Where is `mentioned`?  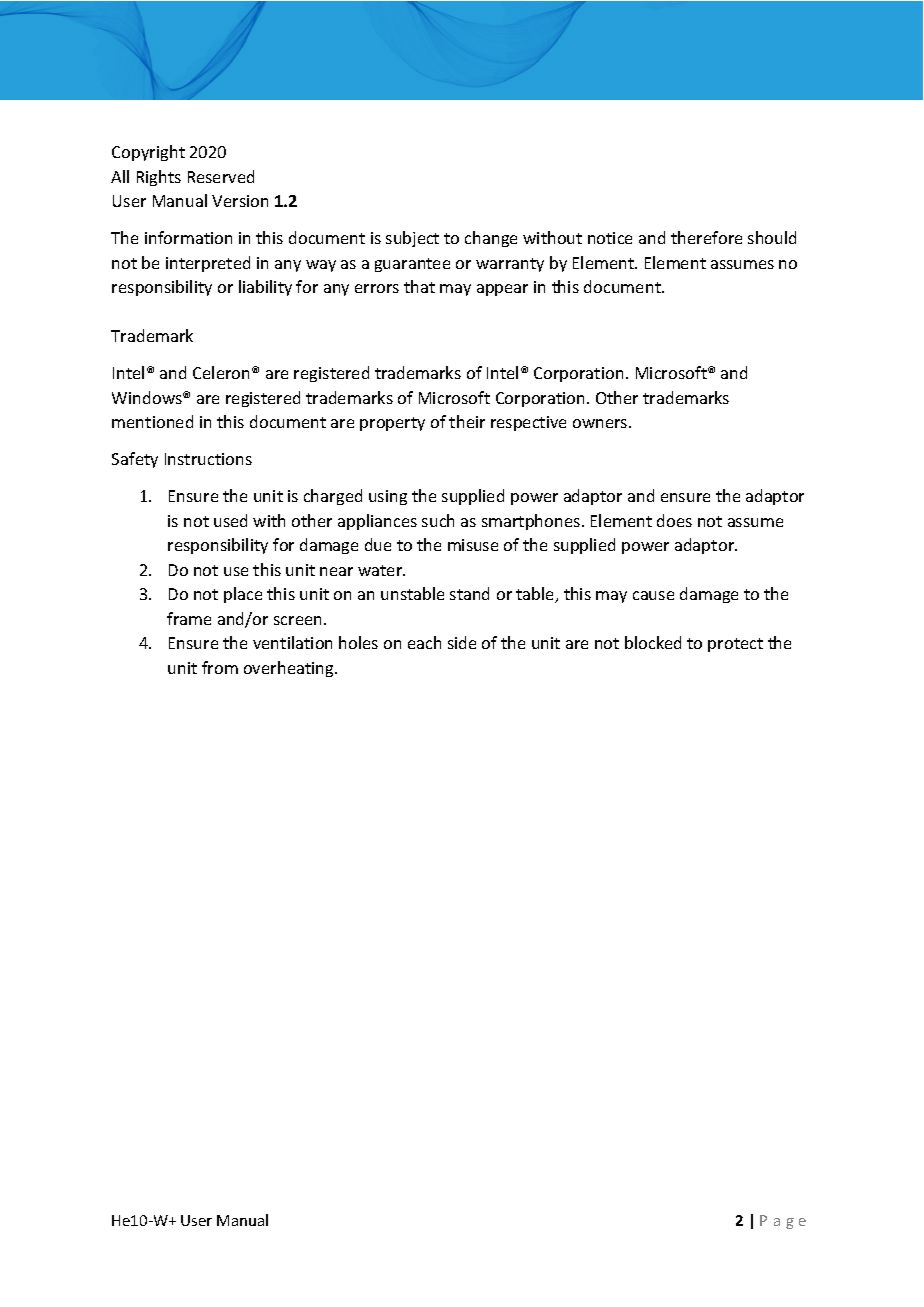 mentioned is located at coordinates (152, 421).
